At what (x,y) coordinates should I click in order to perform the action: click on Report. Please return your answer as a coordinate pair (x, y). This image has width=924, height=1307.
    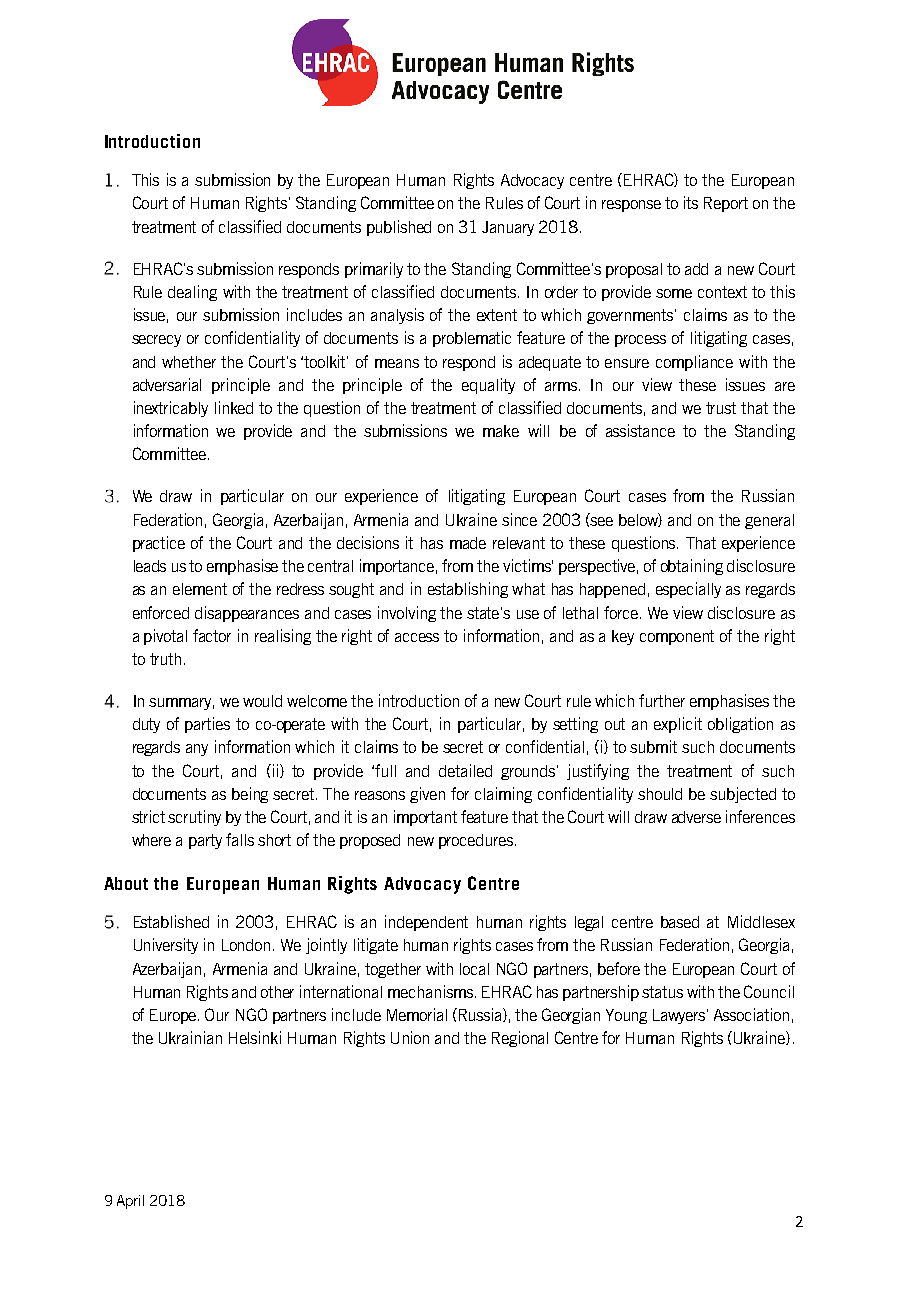
    Looking at the image, I should click on (726, 204).
